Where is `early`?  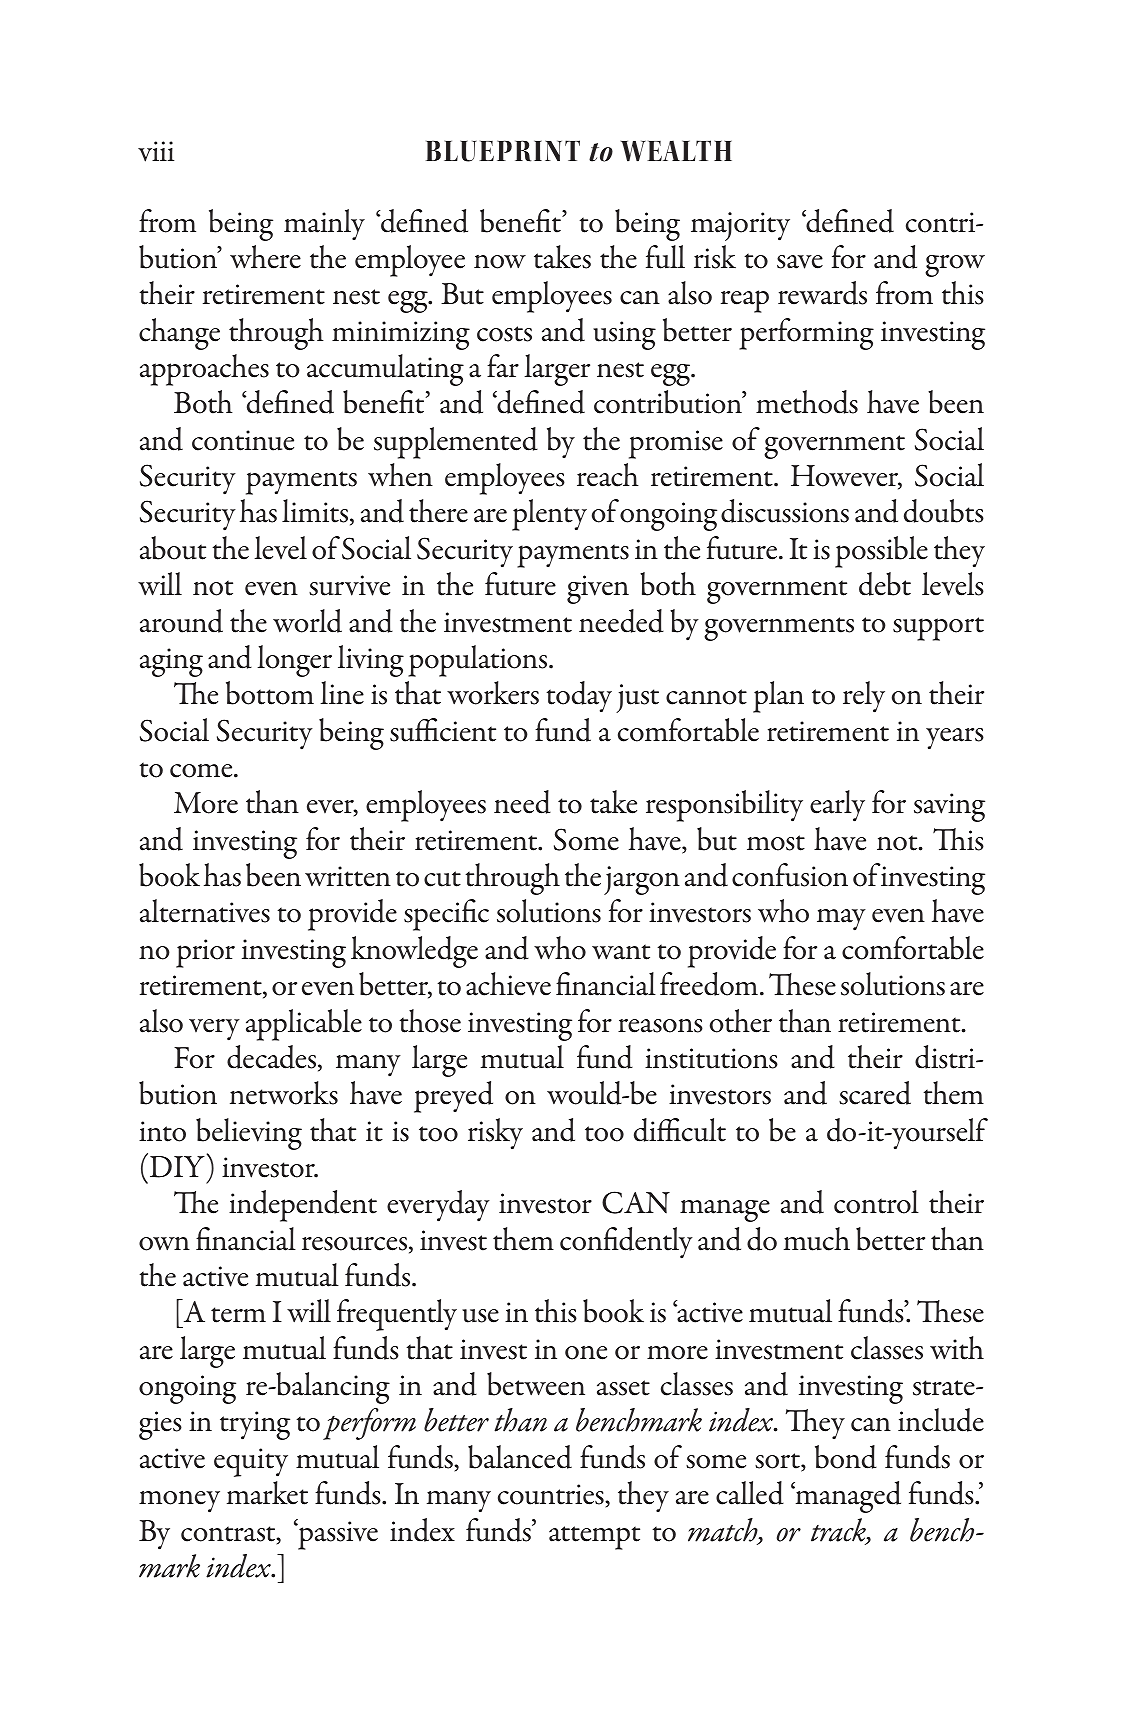 early is located at coordinates (837, 806).
